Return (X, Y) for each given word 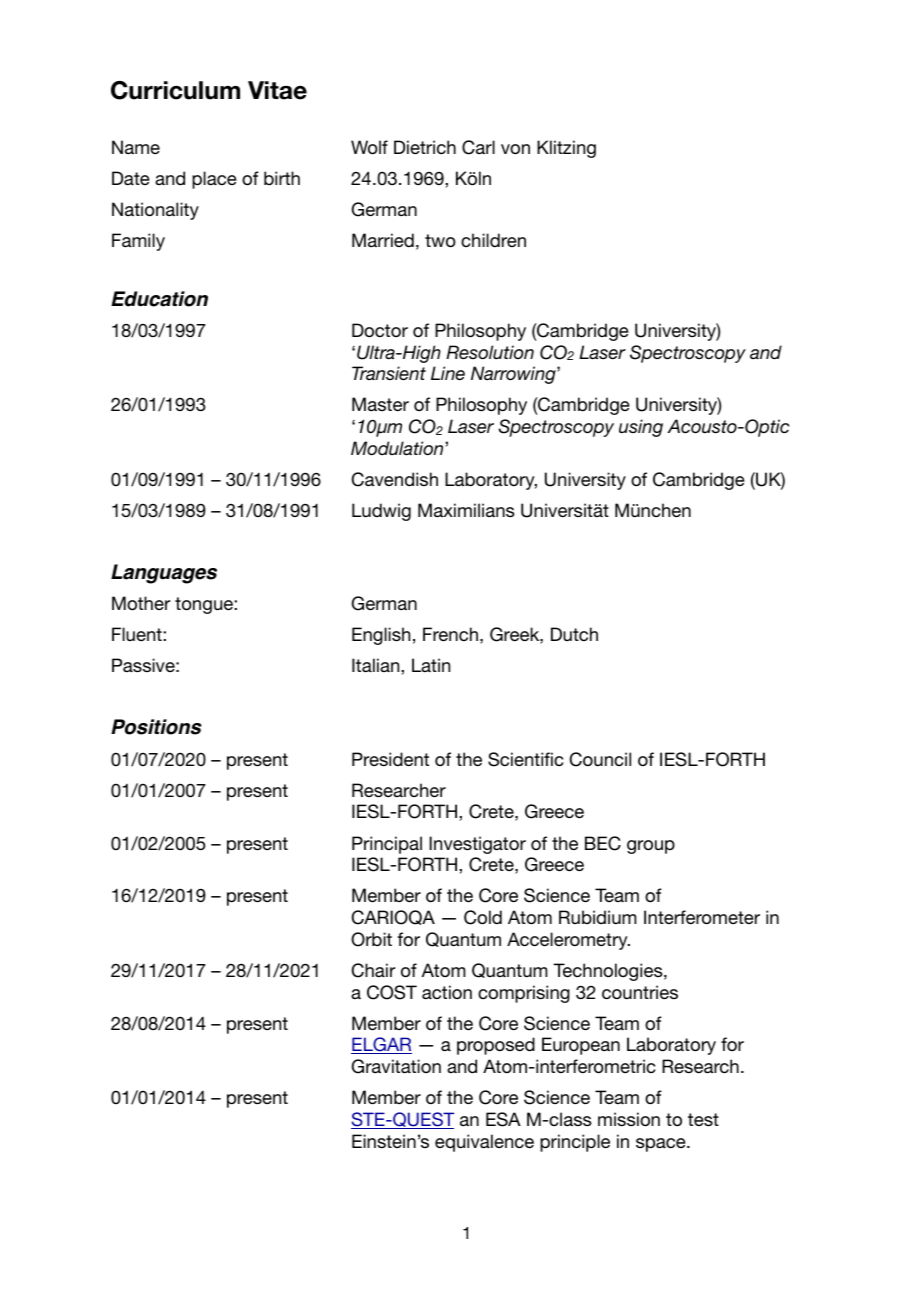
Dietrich (425, 147)
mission (629, 1119)
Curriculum (175, 90)
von (515, 149)
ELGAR (381, 1045)
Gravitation (396, 1066)
